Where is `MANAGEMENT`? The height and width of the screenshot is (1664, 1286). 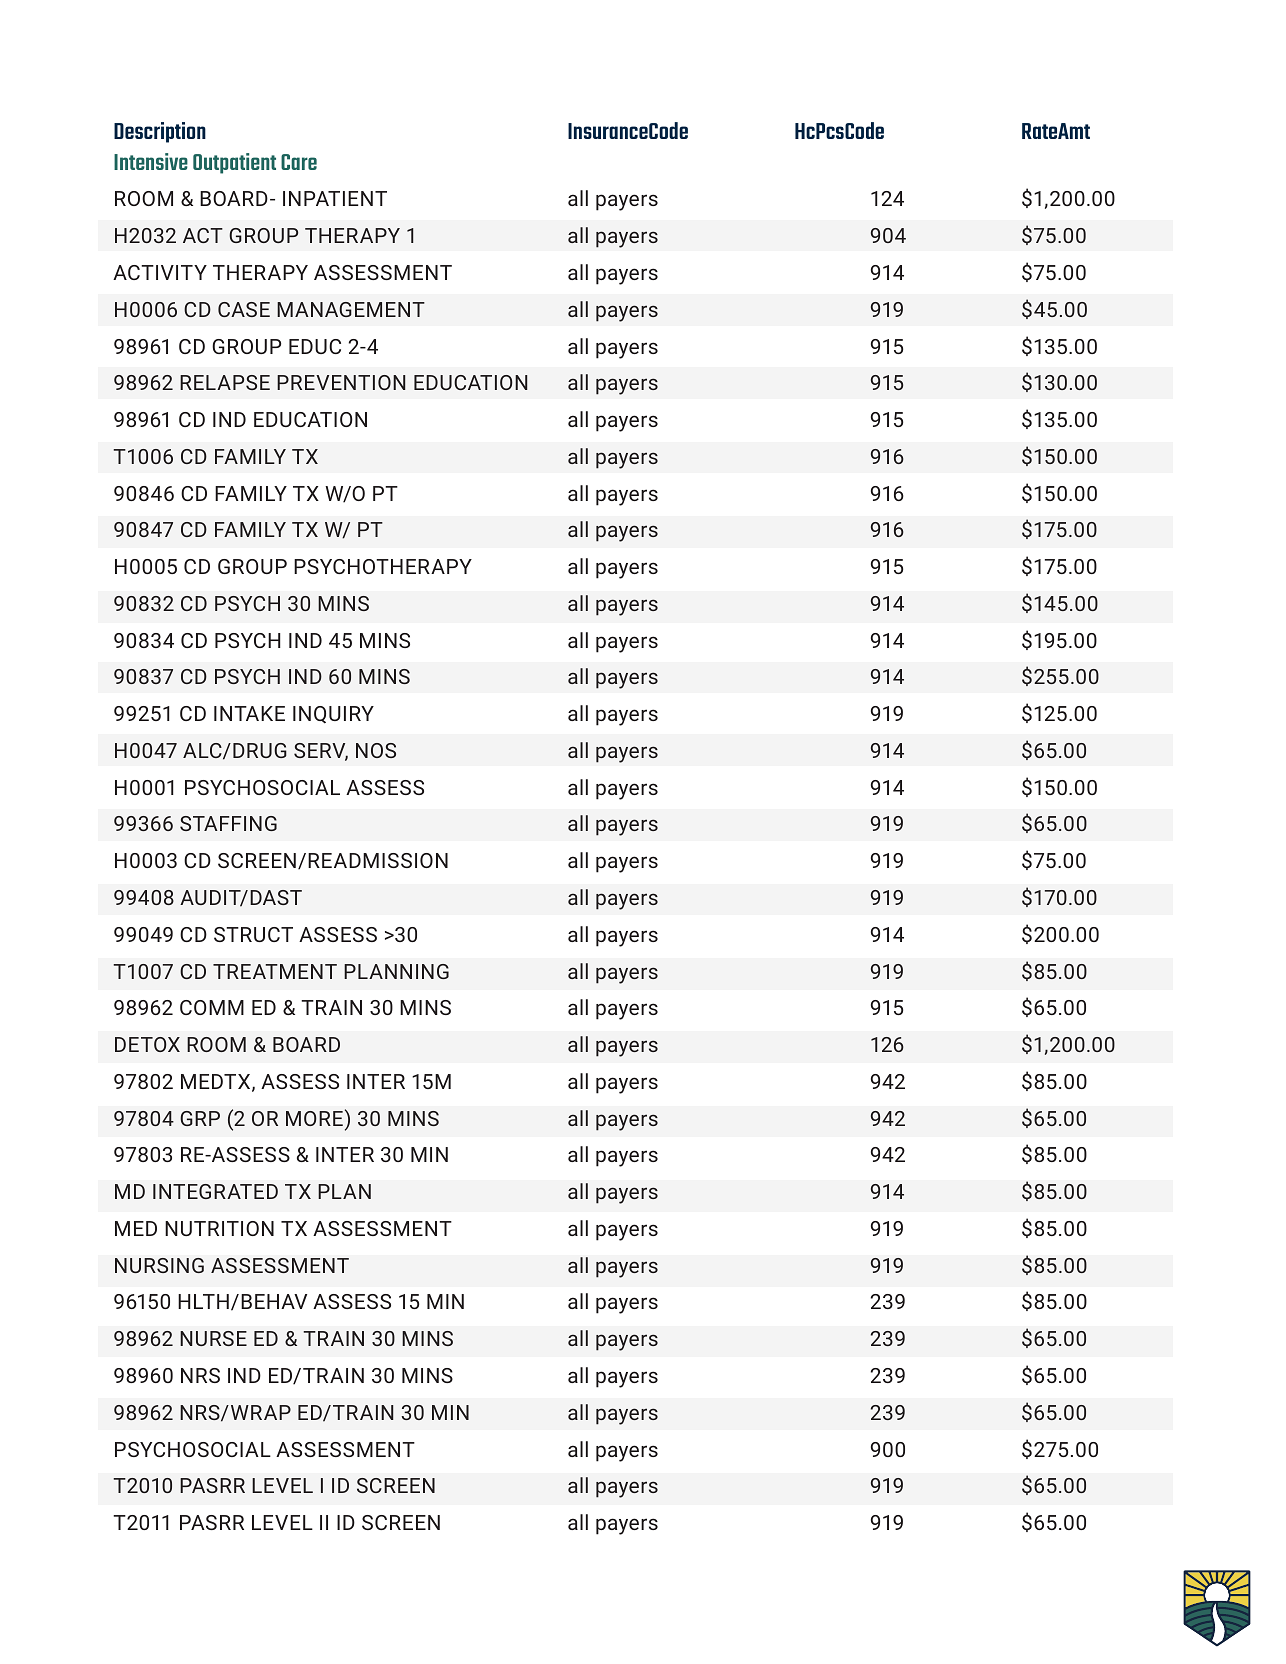 MANAGEMENT is located at coordinates (351, 309).
